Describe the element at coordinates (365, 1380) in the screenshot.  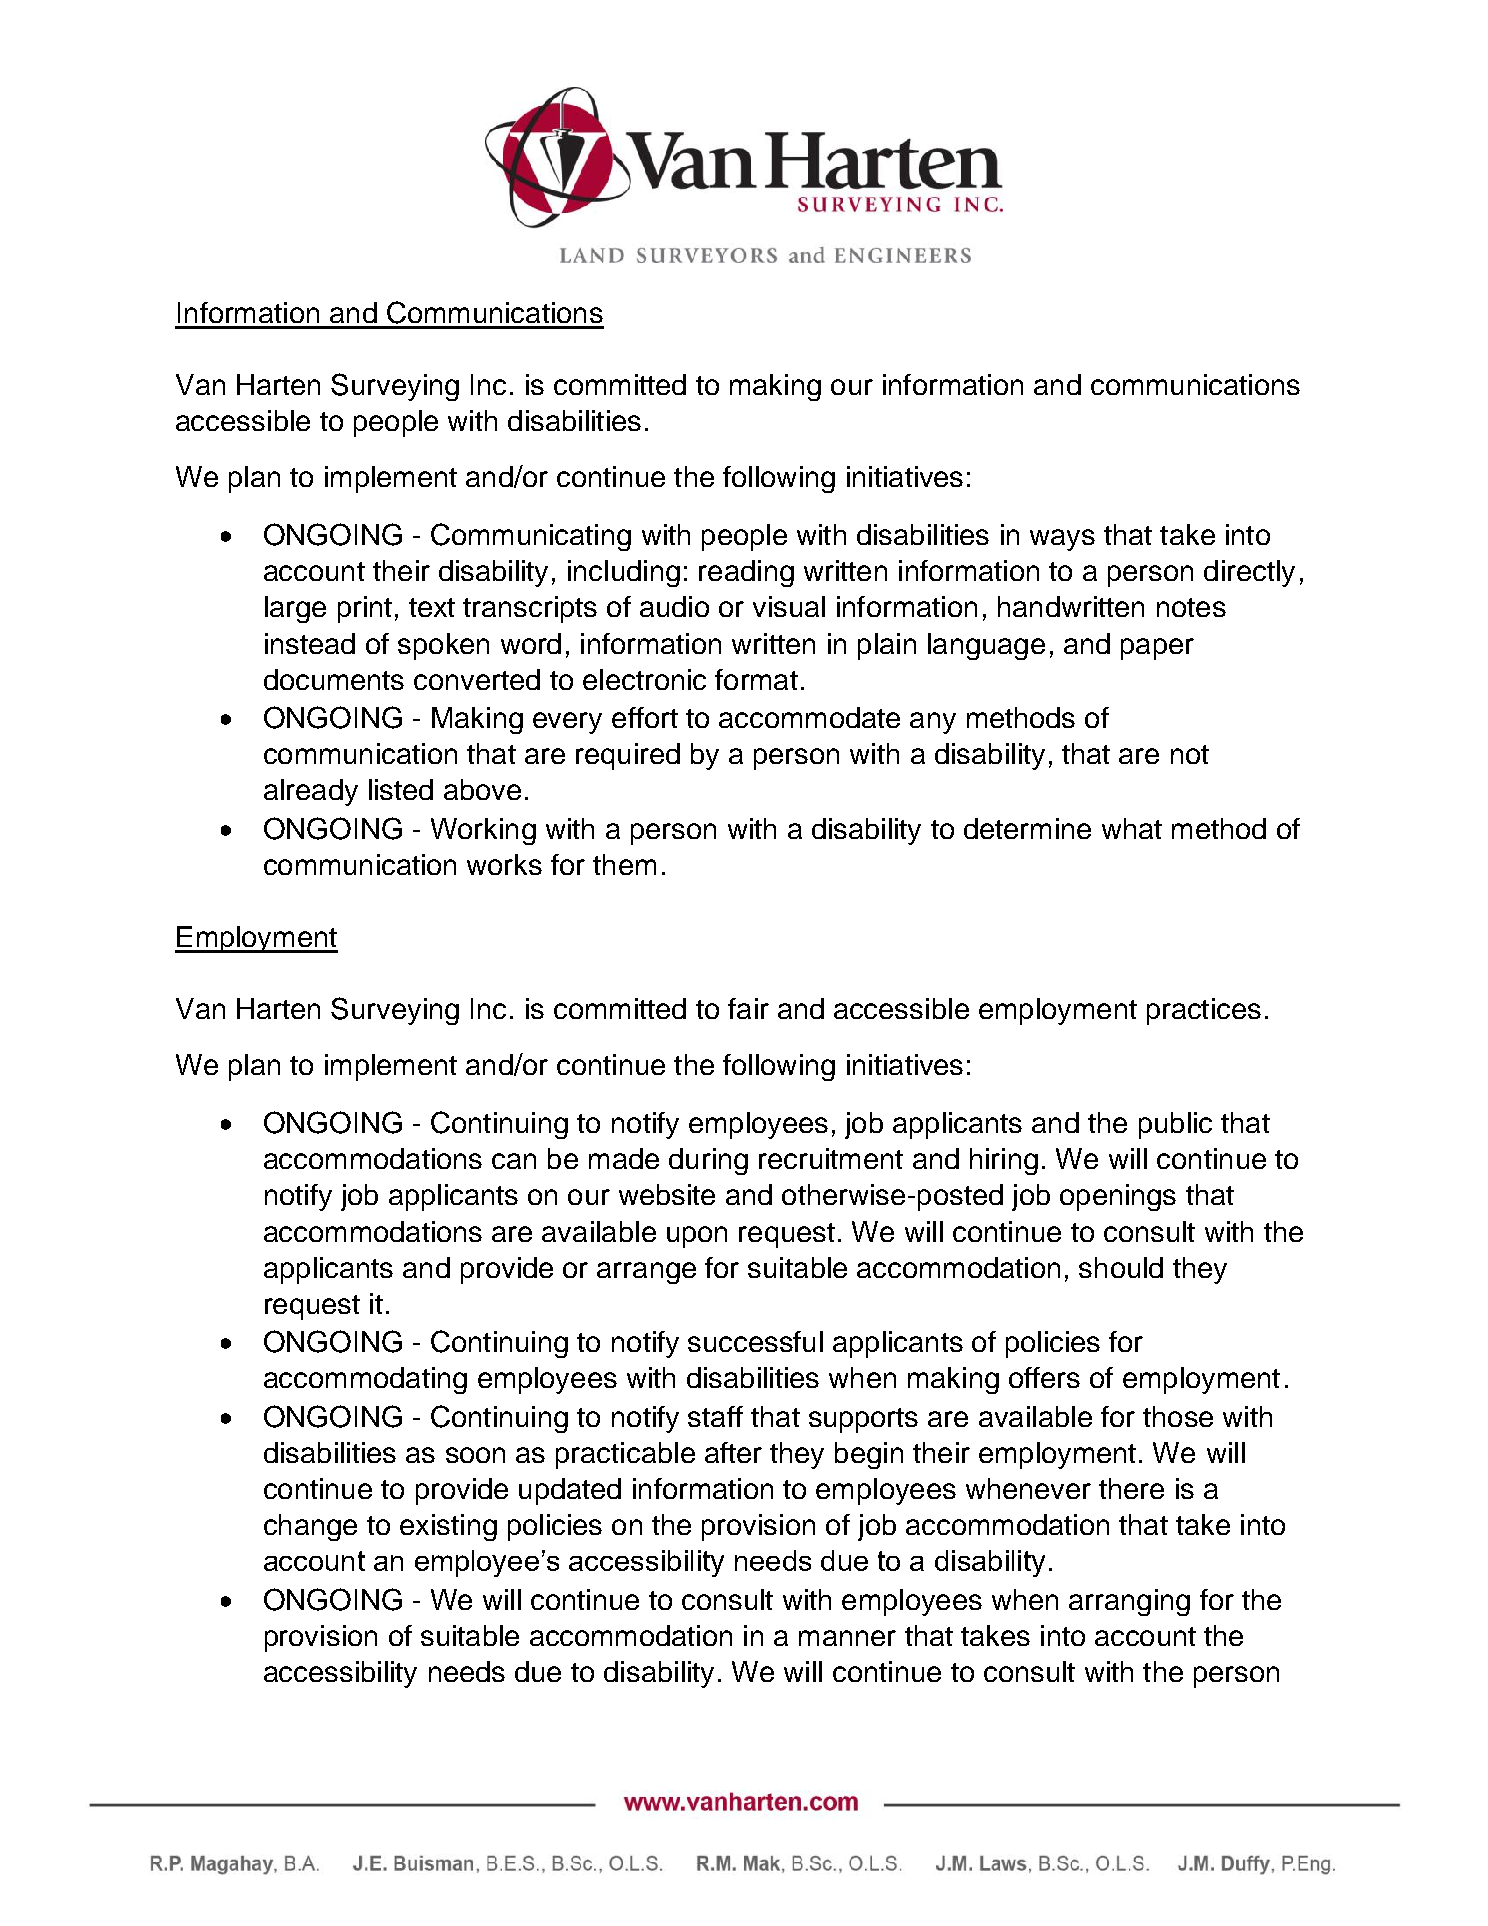
I see `accommodating` at that location.
